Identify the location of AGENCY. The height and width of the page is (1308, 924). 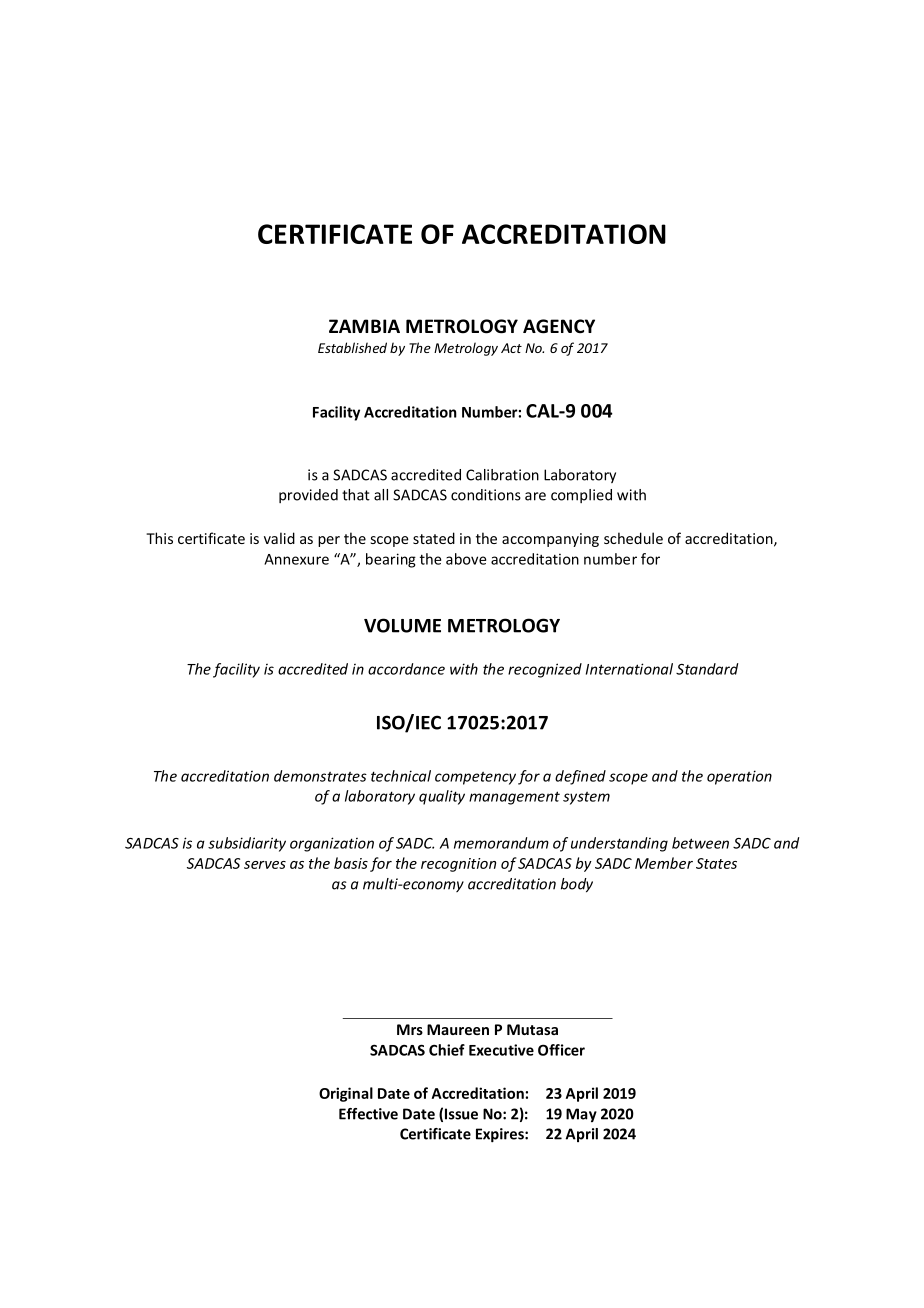
(559, 326).
